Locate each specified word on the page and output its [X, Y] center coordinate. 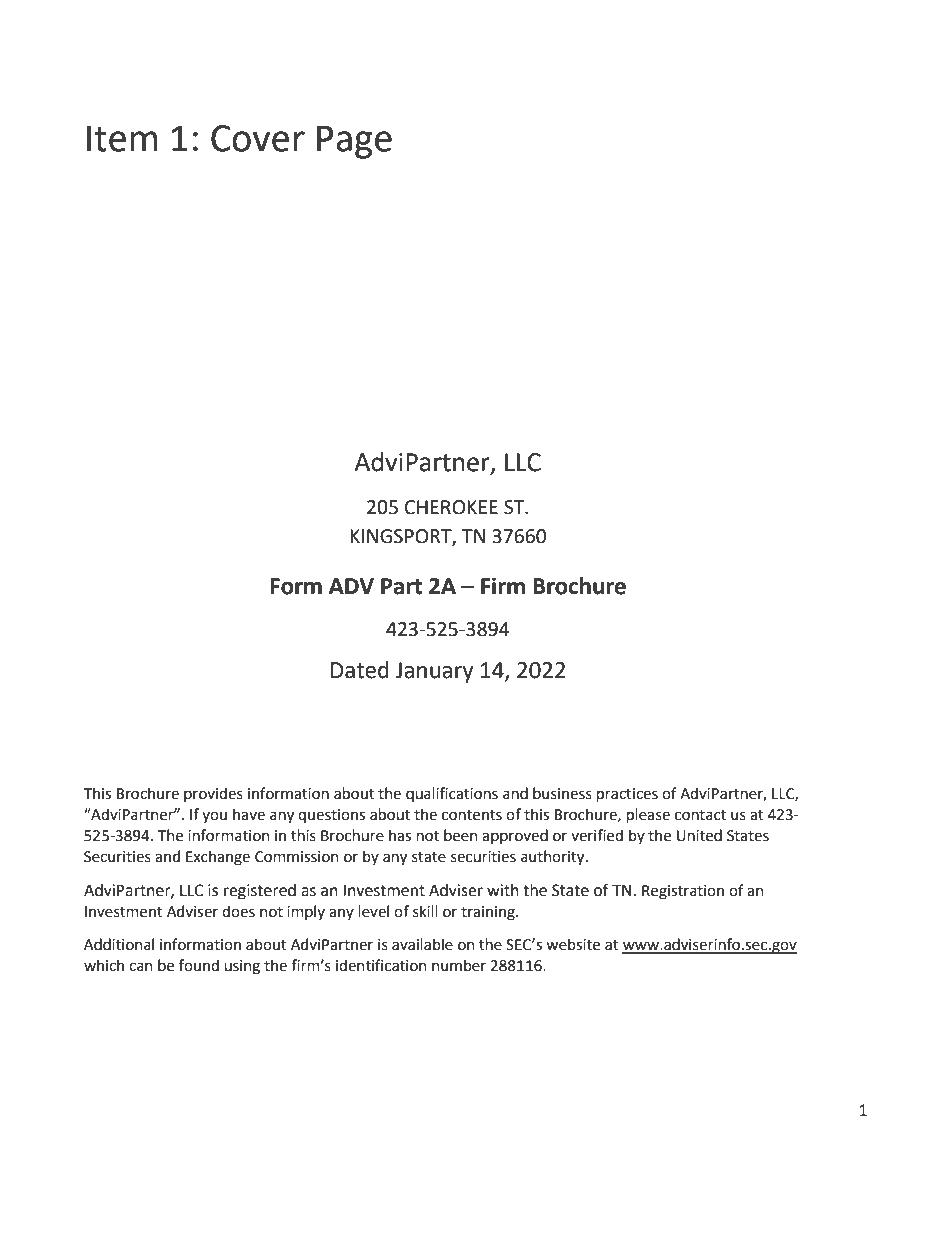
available [422, 944]
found [199, 965]
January [434, 672]
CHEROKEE [451, 507]
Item [122, 138]
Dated [360, 670]
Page [354, 142]
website [573, 944]
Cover [258, 138]
